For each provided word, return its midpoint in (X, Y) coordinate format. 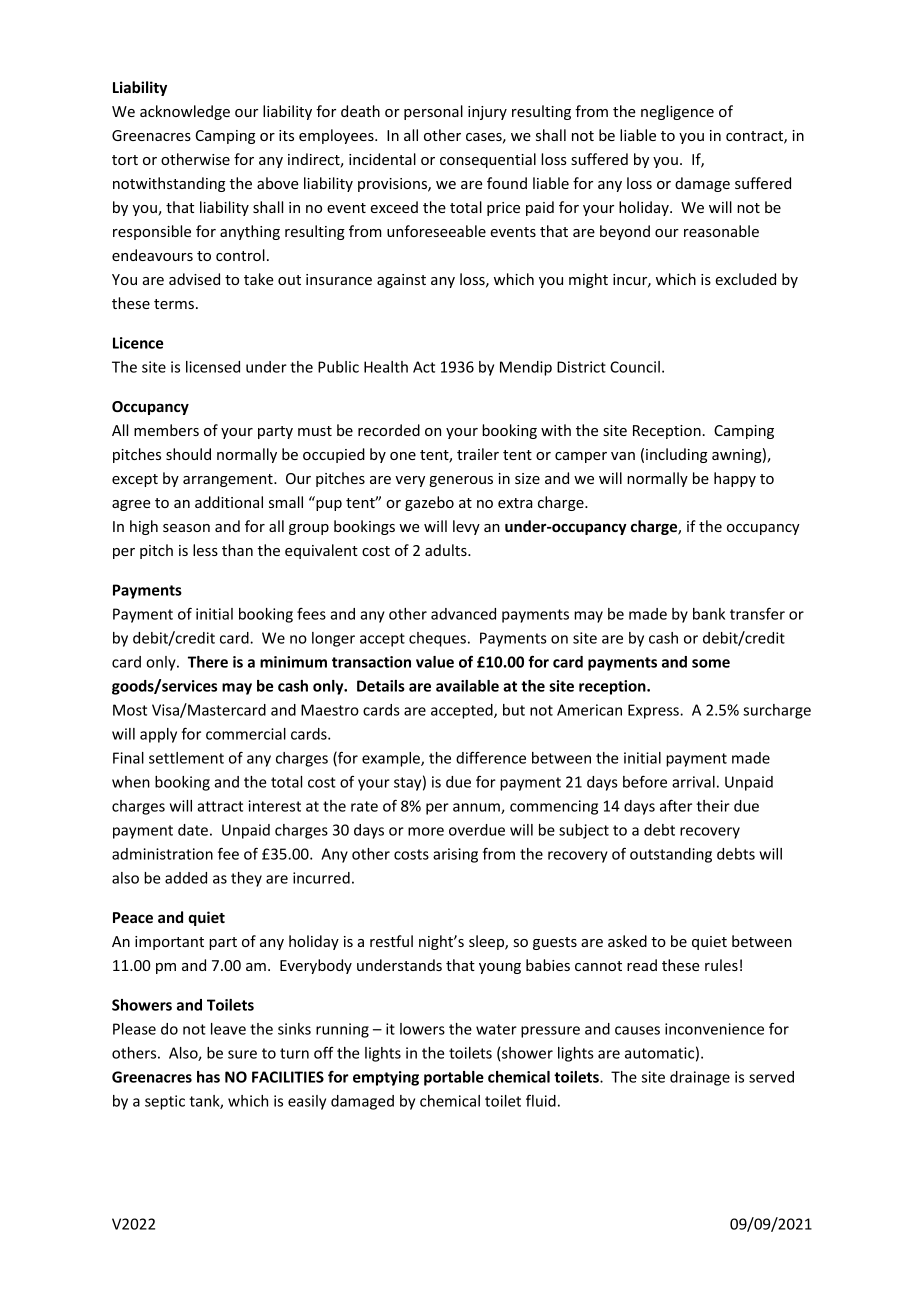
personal (433, 112)
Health (386, 367)
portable (454, 1078)
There (208, 662)
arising (455, 855)
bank (709, 614)
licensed (213, 367)
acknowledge (185, 112)
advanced (463, 614)
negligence (677, 112)
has (208, 1077)
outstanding (671, 855)
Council (635, 367)
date (193, 830)
